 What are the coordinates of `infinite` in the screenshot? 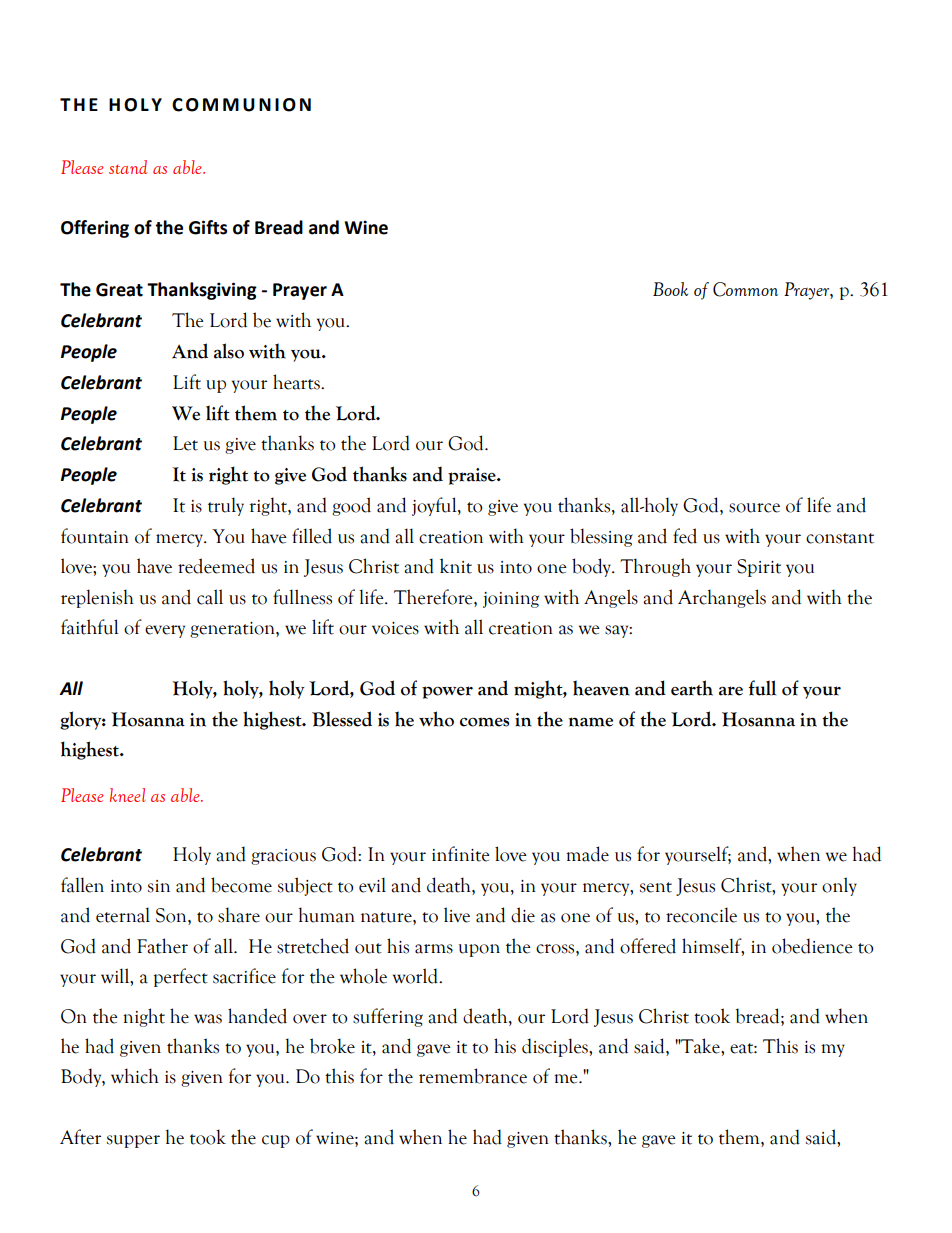 It's located at (461, 854).
